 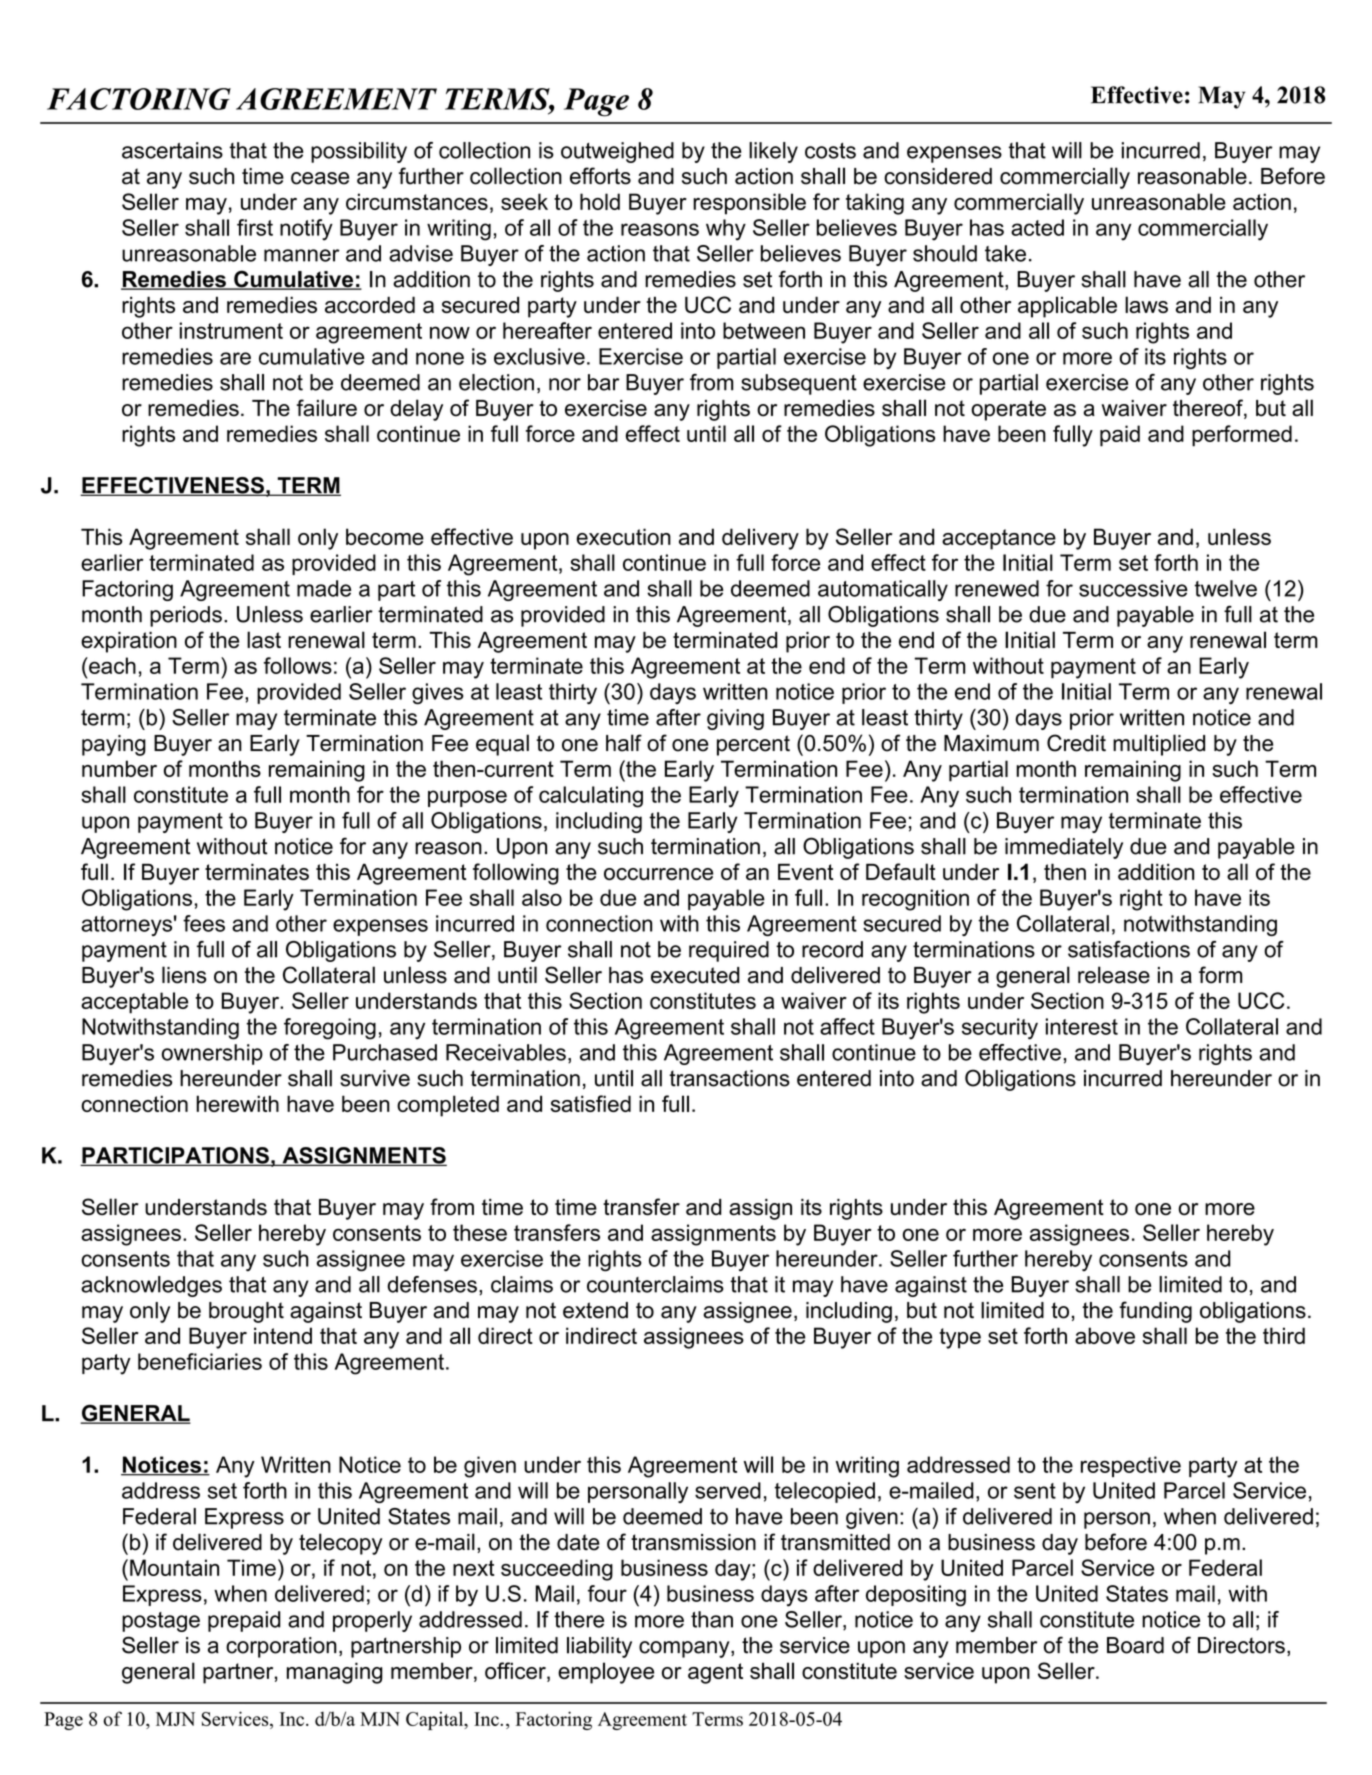 What do you see at coordinates (749, 204) in the image?
I see `responsible` at bounding box center [749, 204].
